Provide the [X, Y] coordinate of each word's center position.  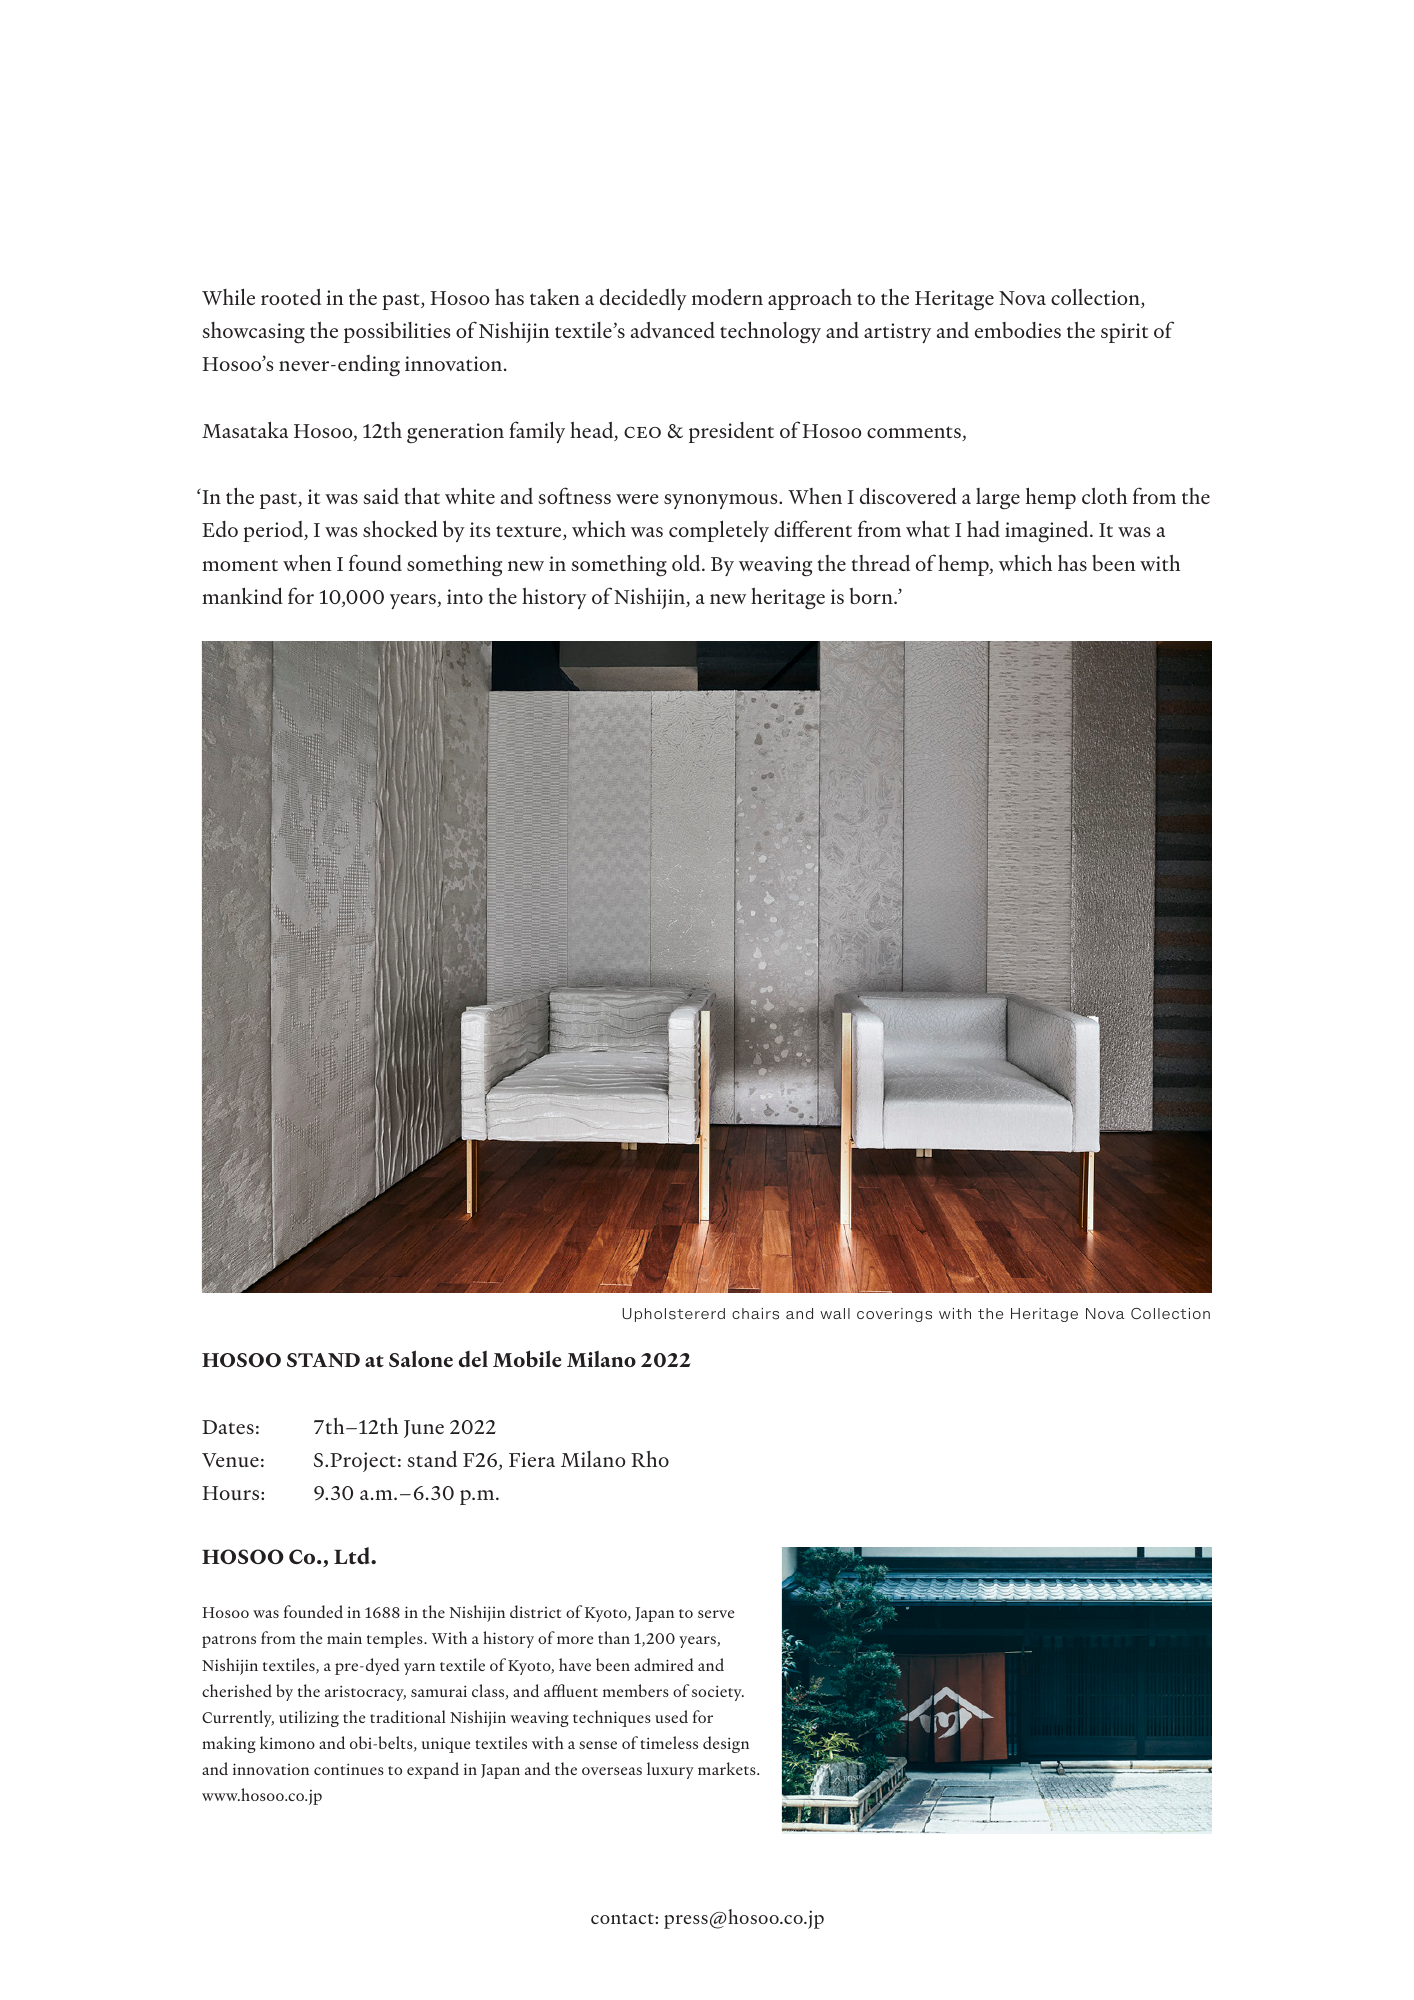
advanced [673, 329]
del [473, 1359]
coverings [894, 1315]
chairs [755, 1314]
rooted [291, 296]
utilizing [309, 1718]
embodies [1018, 330]
